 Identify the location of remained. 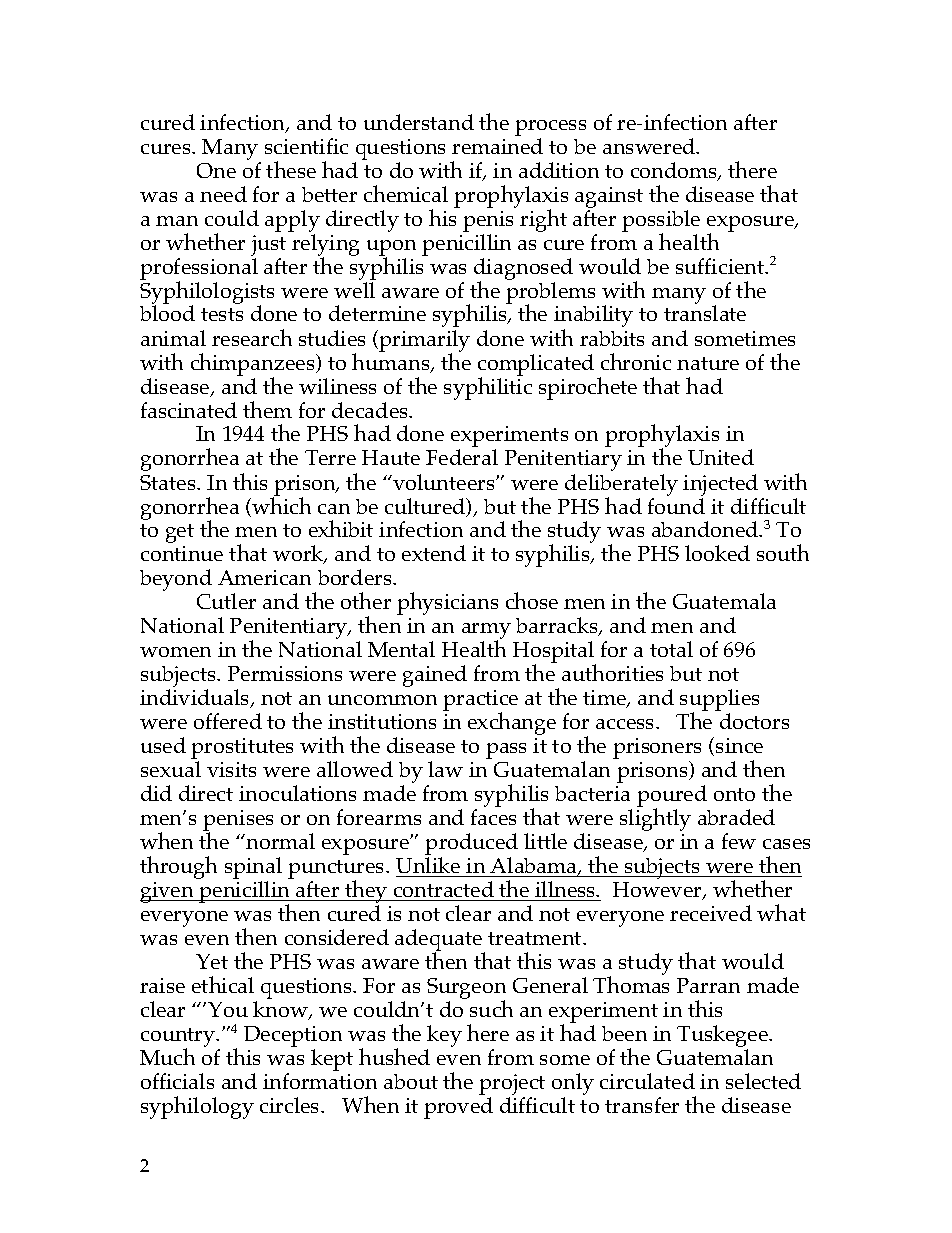
(497, 146).
